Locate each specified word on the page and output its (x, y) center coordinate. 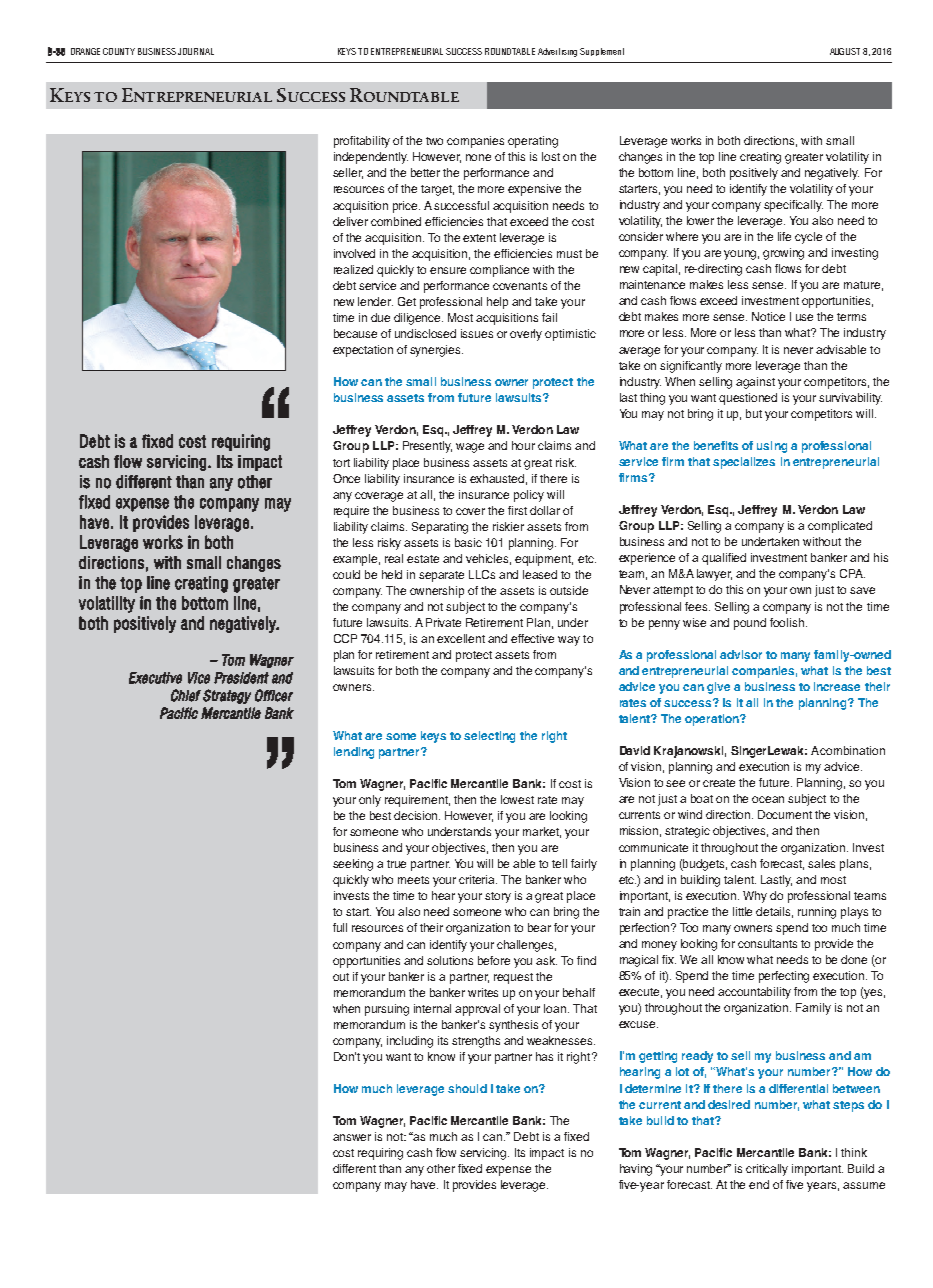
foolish (788, 622)
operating (533, 142)
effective (532, 638)
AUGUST (845, 51)
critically (767, 1170)
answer (352, 1137)
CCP (345, 638)
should (467, 1088)
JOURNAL (196, 51)
